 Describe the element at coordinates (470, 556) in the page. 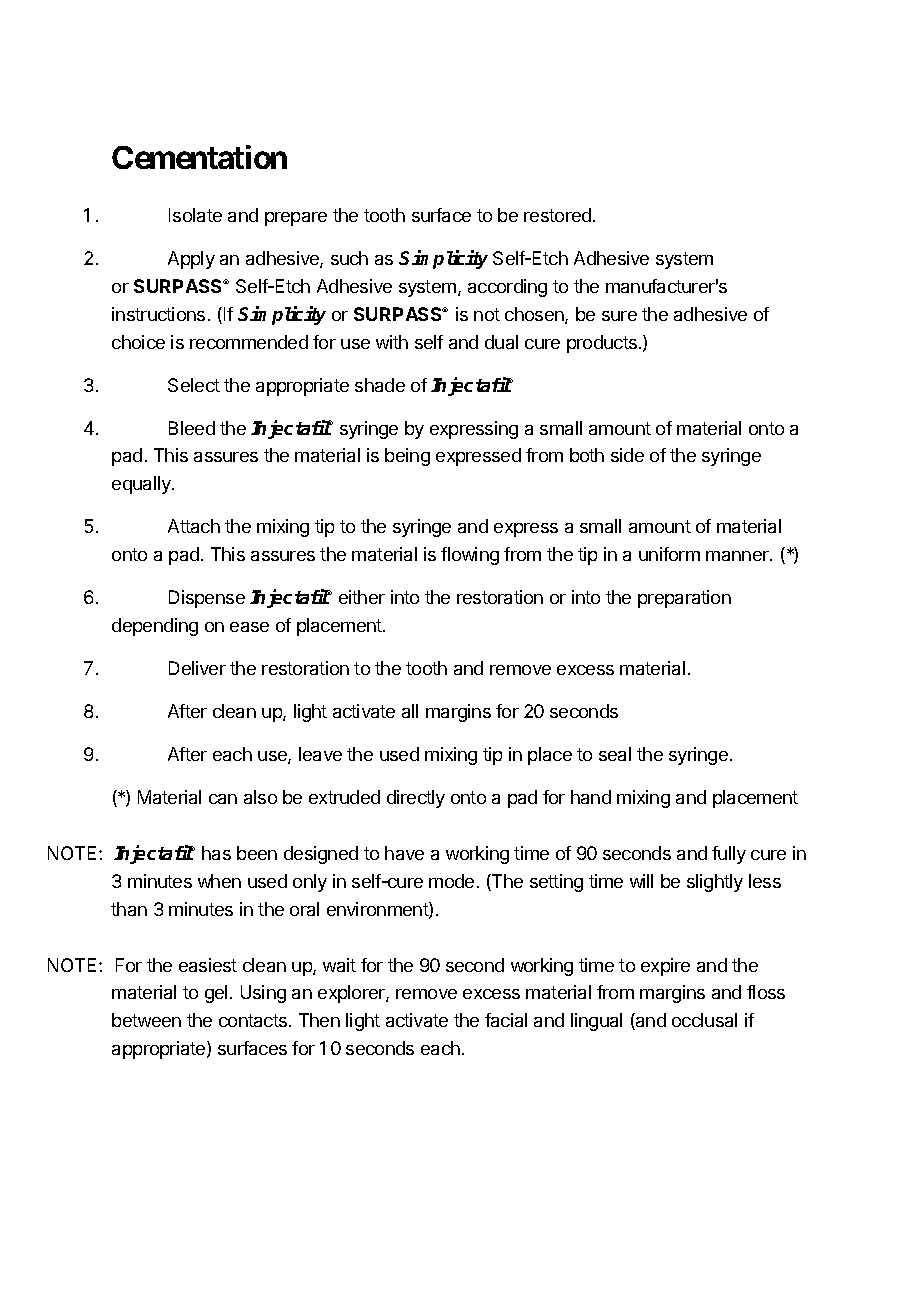

I see `flowing` at that location.
